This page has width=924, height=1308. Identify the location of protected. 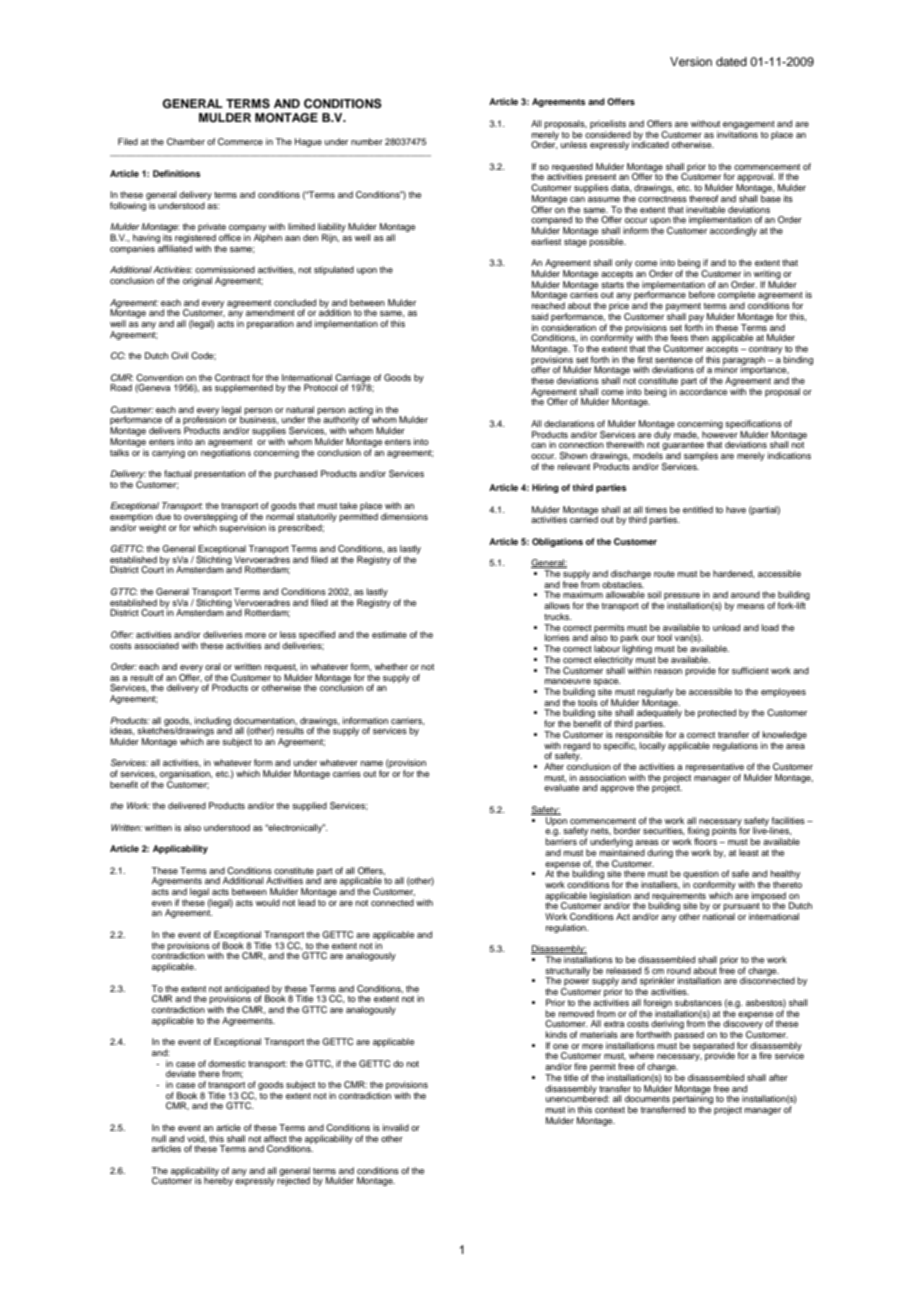
(717, 713).
